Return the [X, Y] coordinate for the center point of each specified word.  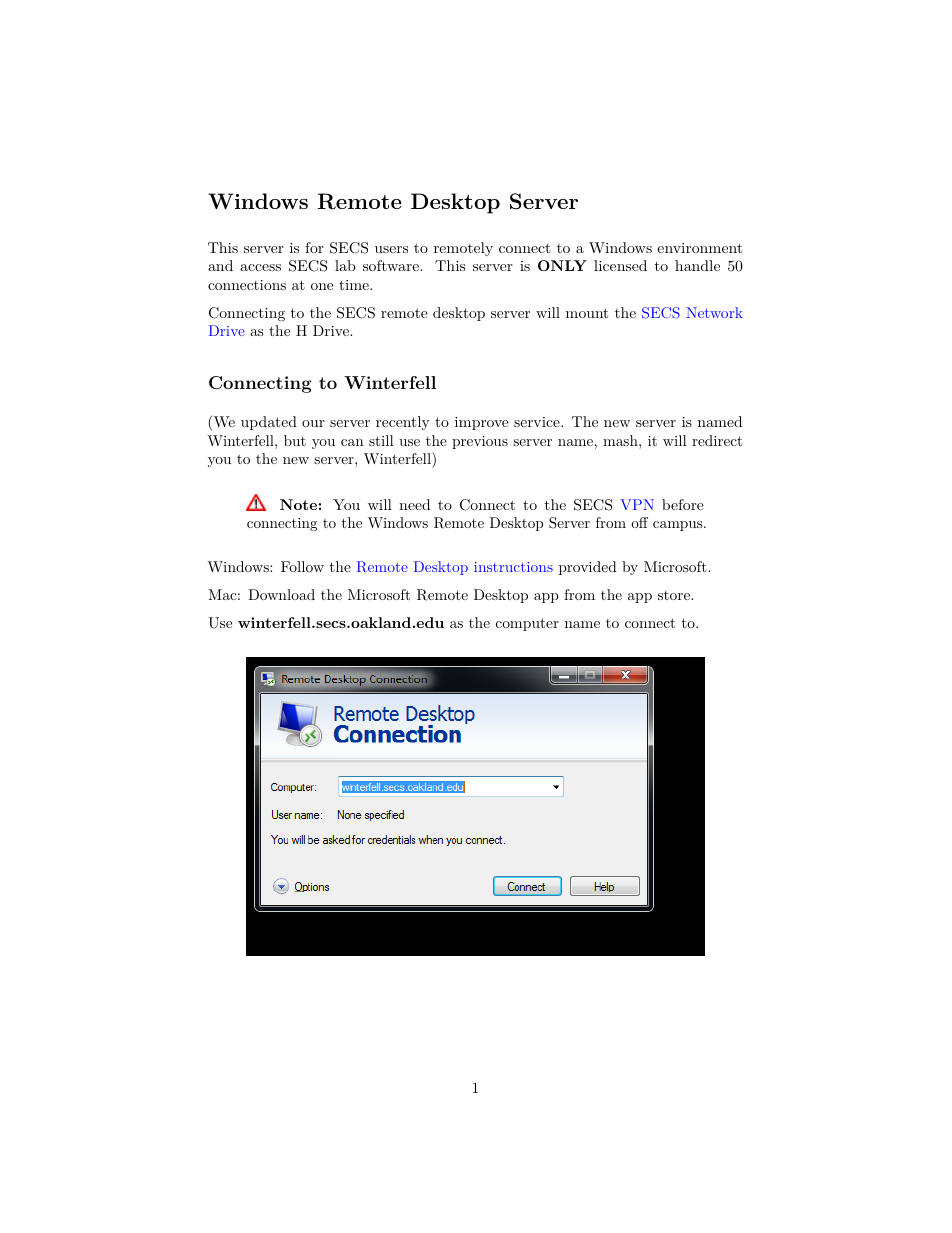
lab [345, 265]
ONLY [562, 265]
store [675, 595]
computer [527, 624]
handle [697, 265]
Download [281, 594]
